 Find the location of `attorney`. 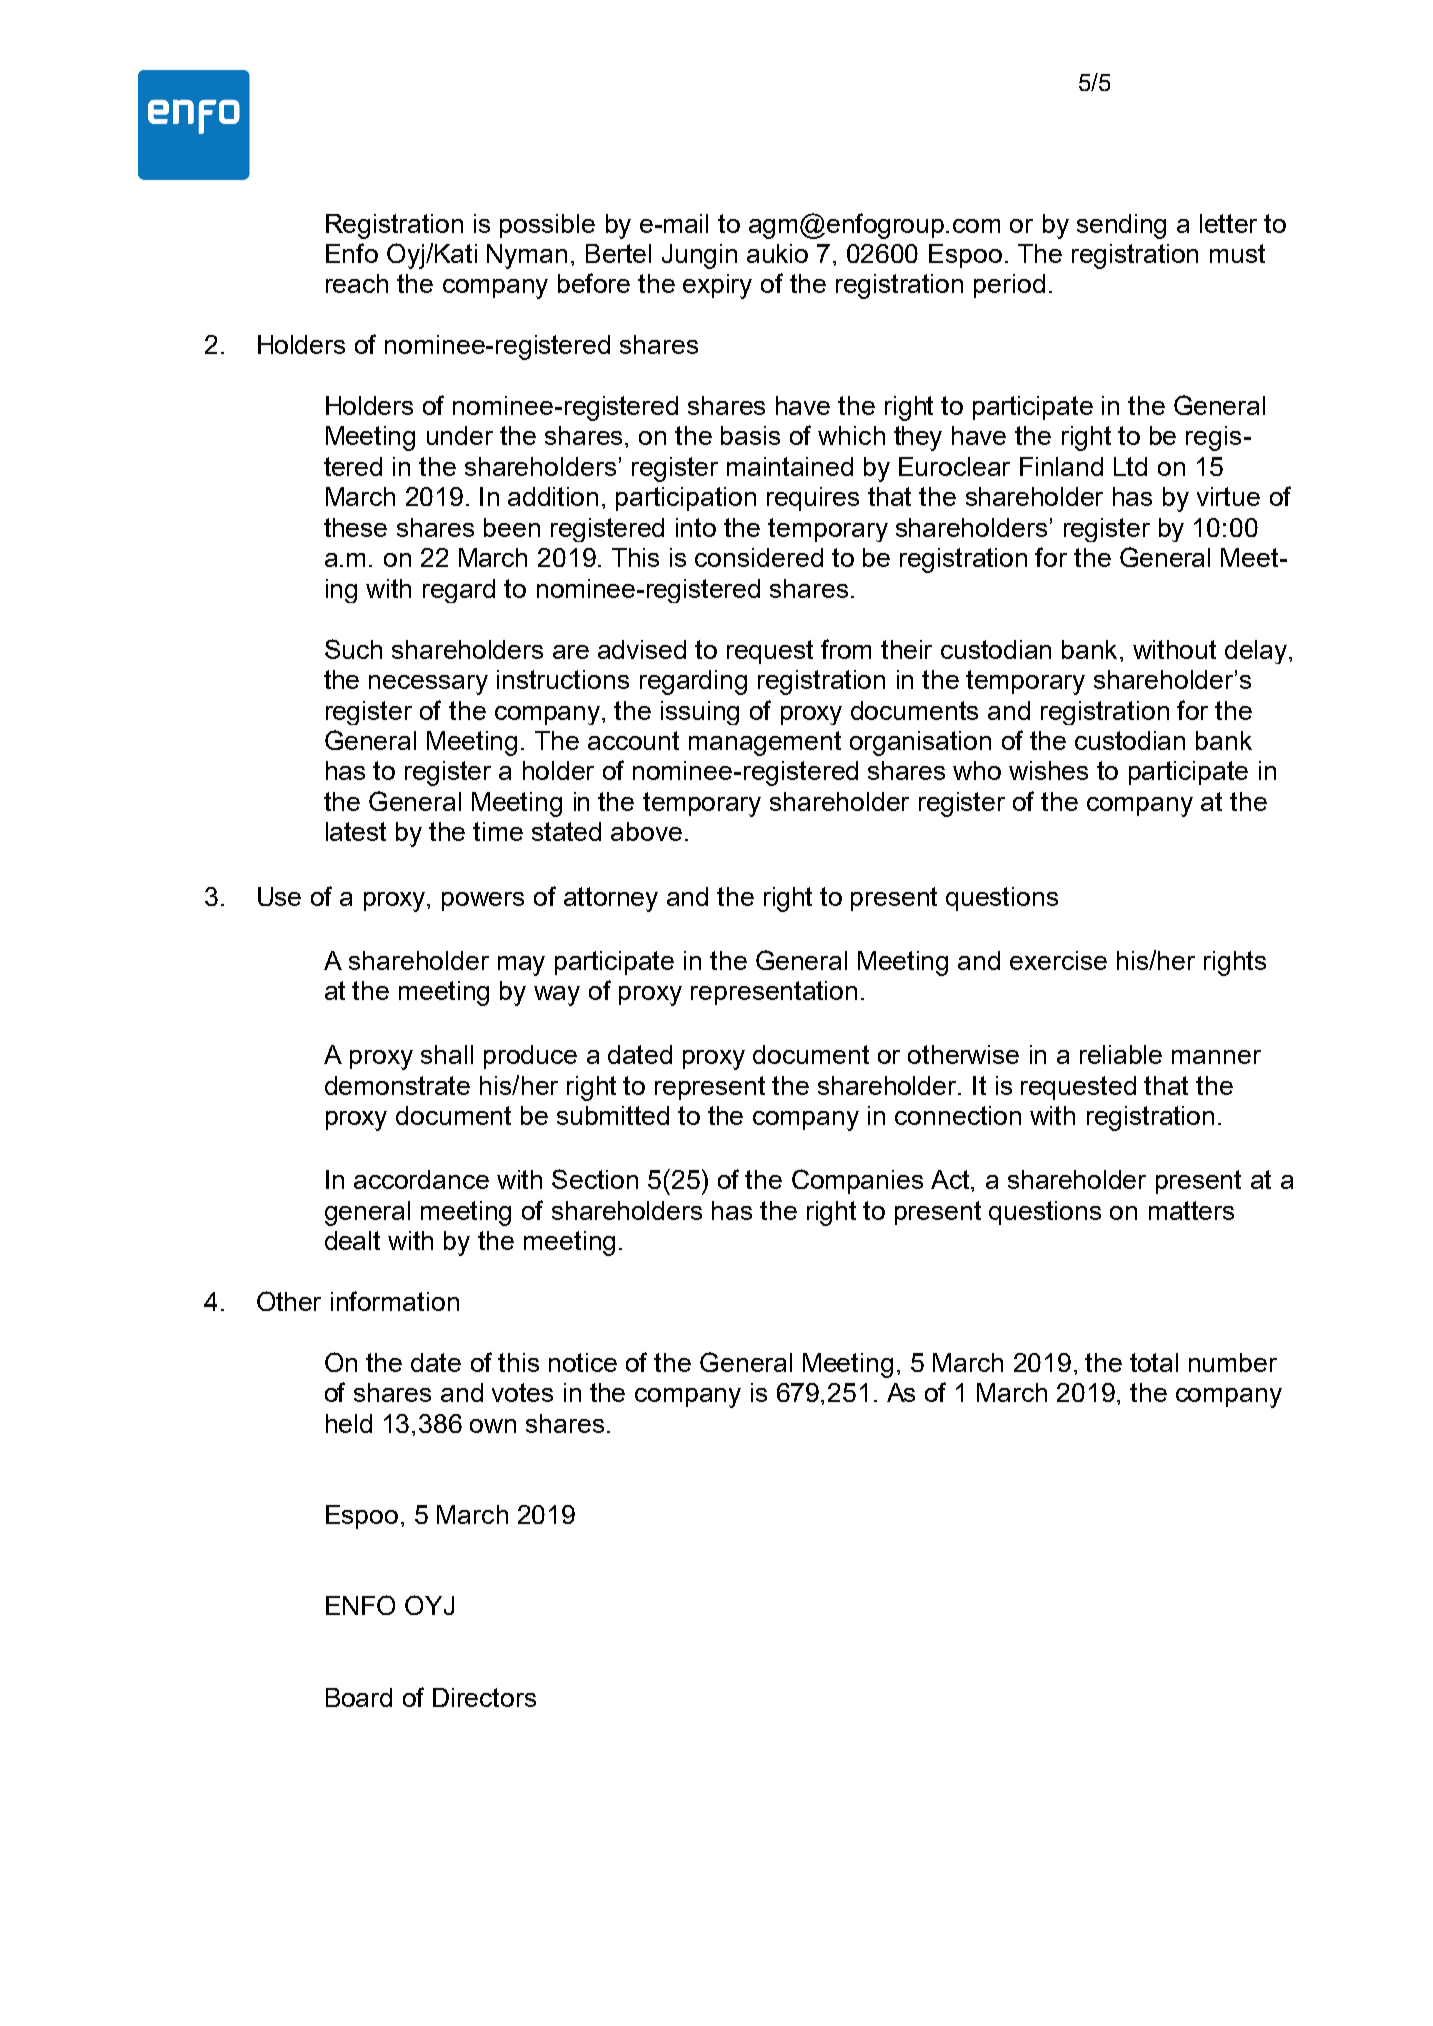

attorney is located at coordinates (611, 899).
